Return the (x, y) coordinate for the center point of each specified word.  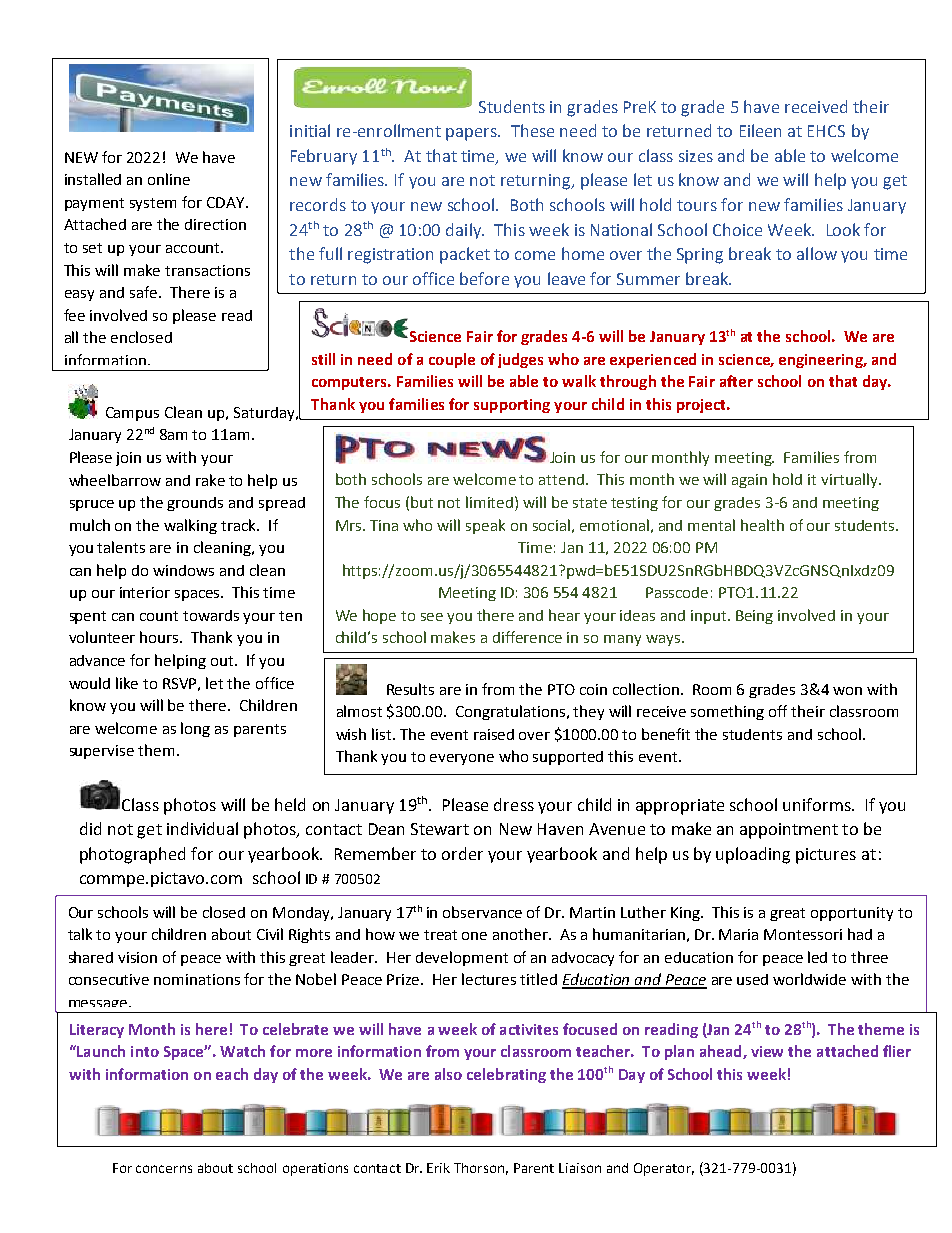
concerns (164, 1169)
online (169, 179)
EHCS (826, 131)
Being (754, 617)
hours (161, 637)
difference (527, 637)
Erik (438, 1168)
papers (472, 134)
